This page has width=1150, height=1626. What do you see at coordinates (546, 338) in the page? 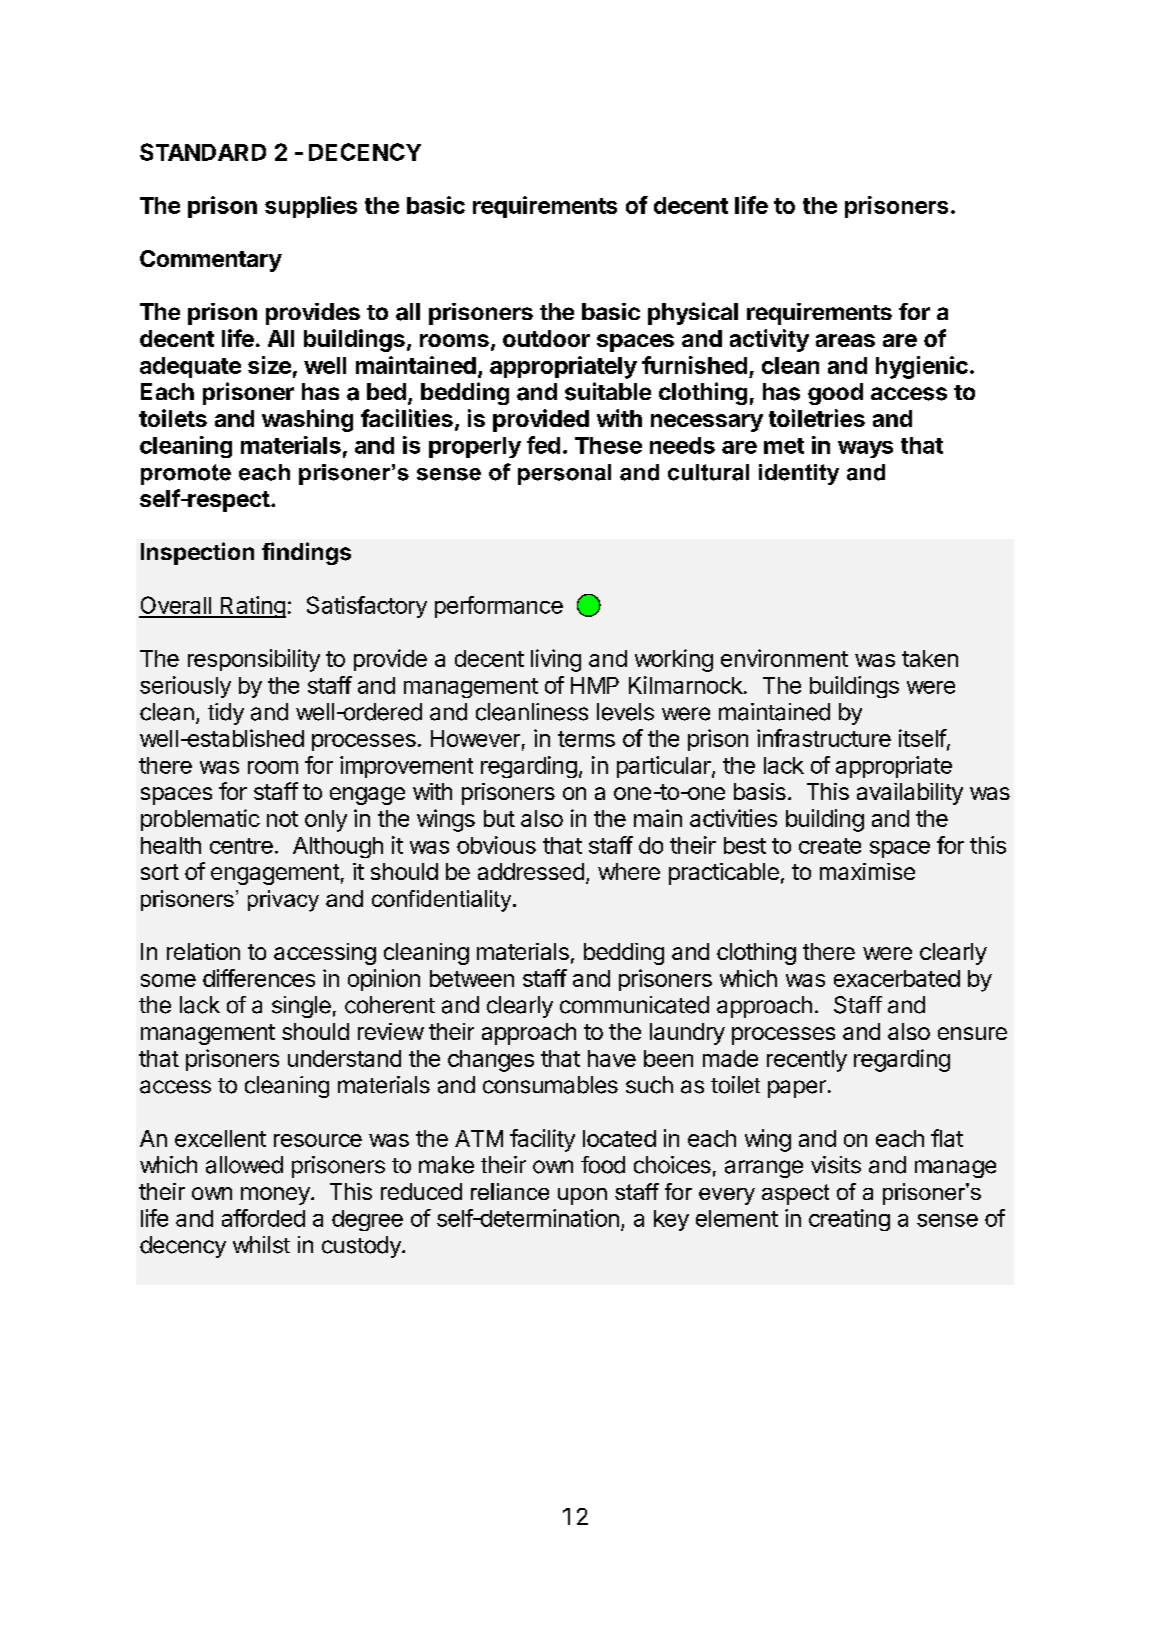
I see `outdoor` at bounding box center [546, 338].
